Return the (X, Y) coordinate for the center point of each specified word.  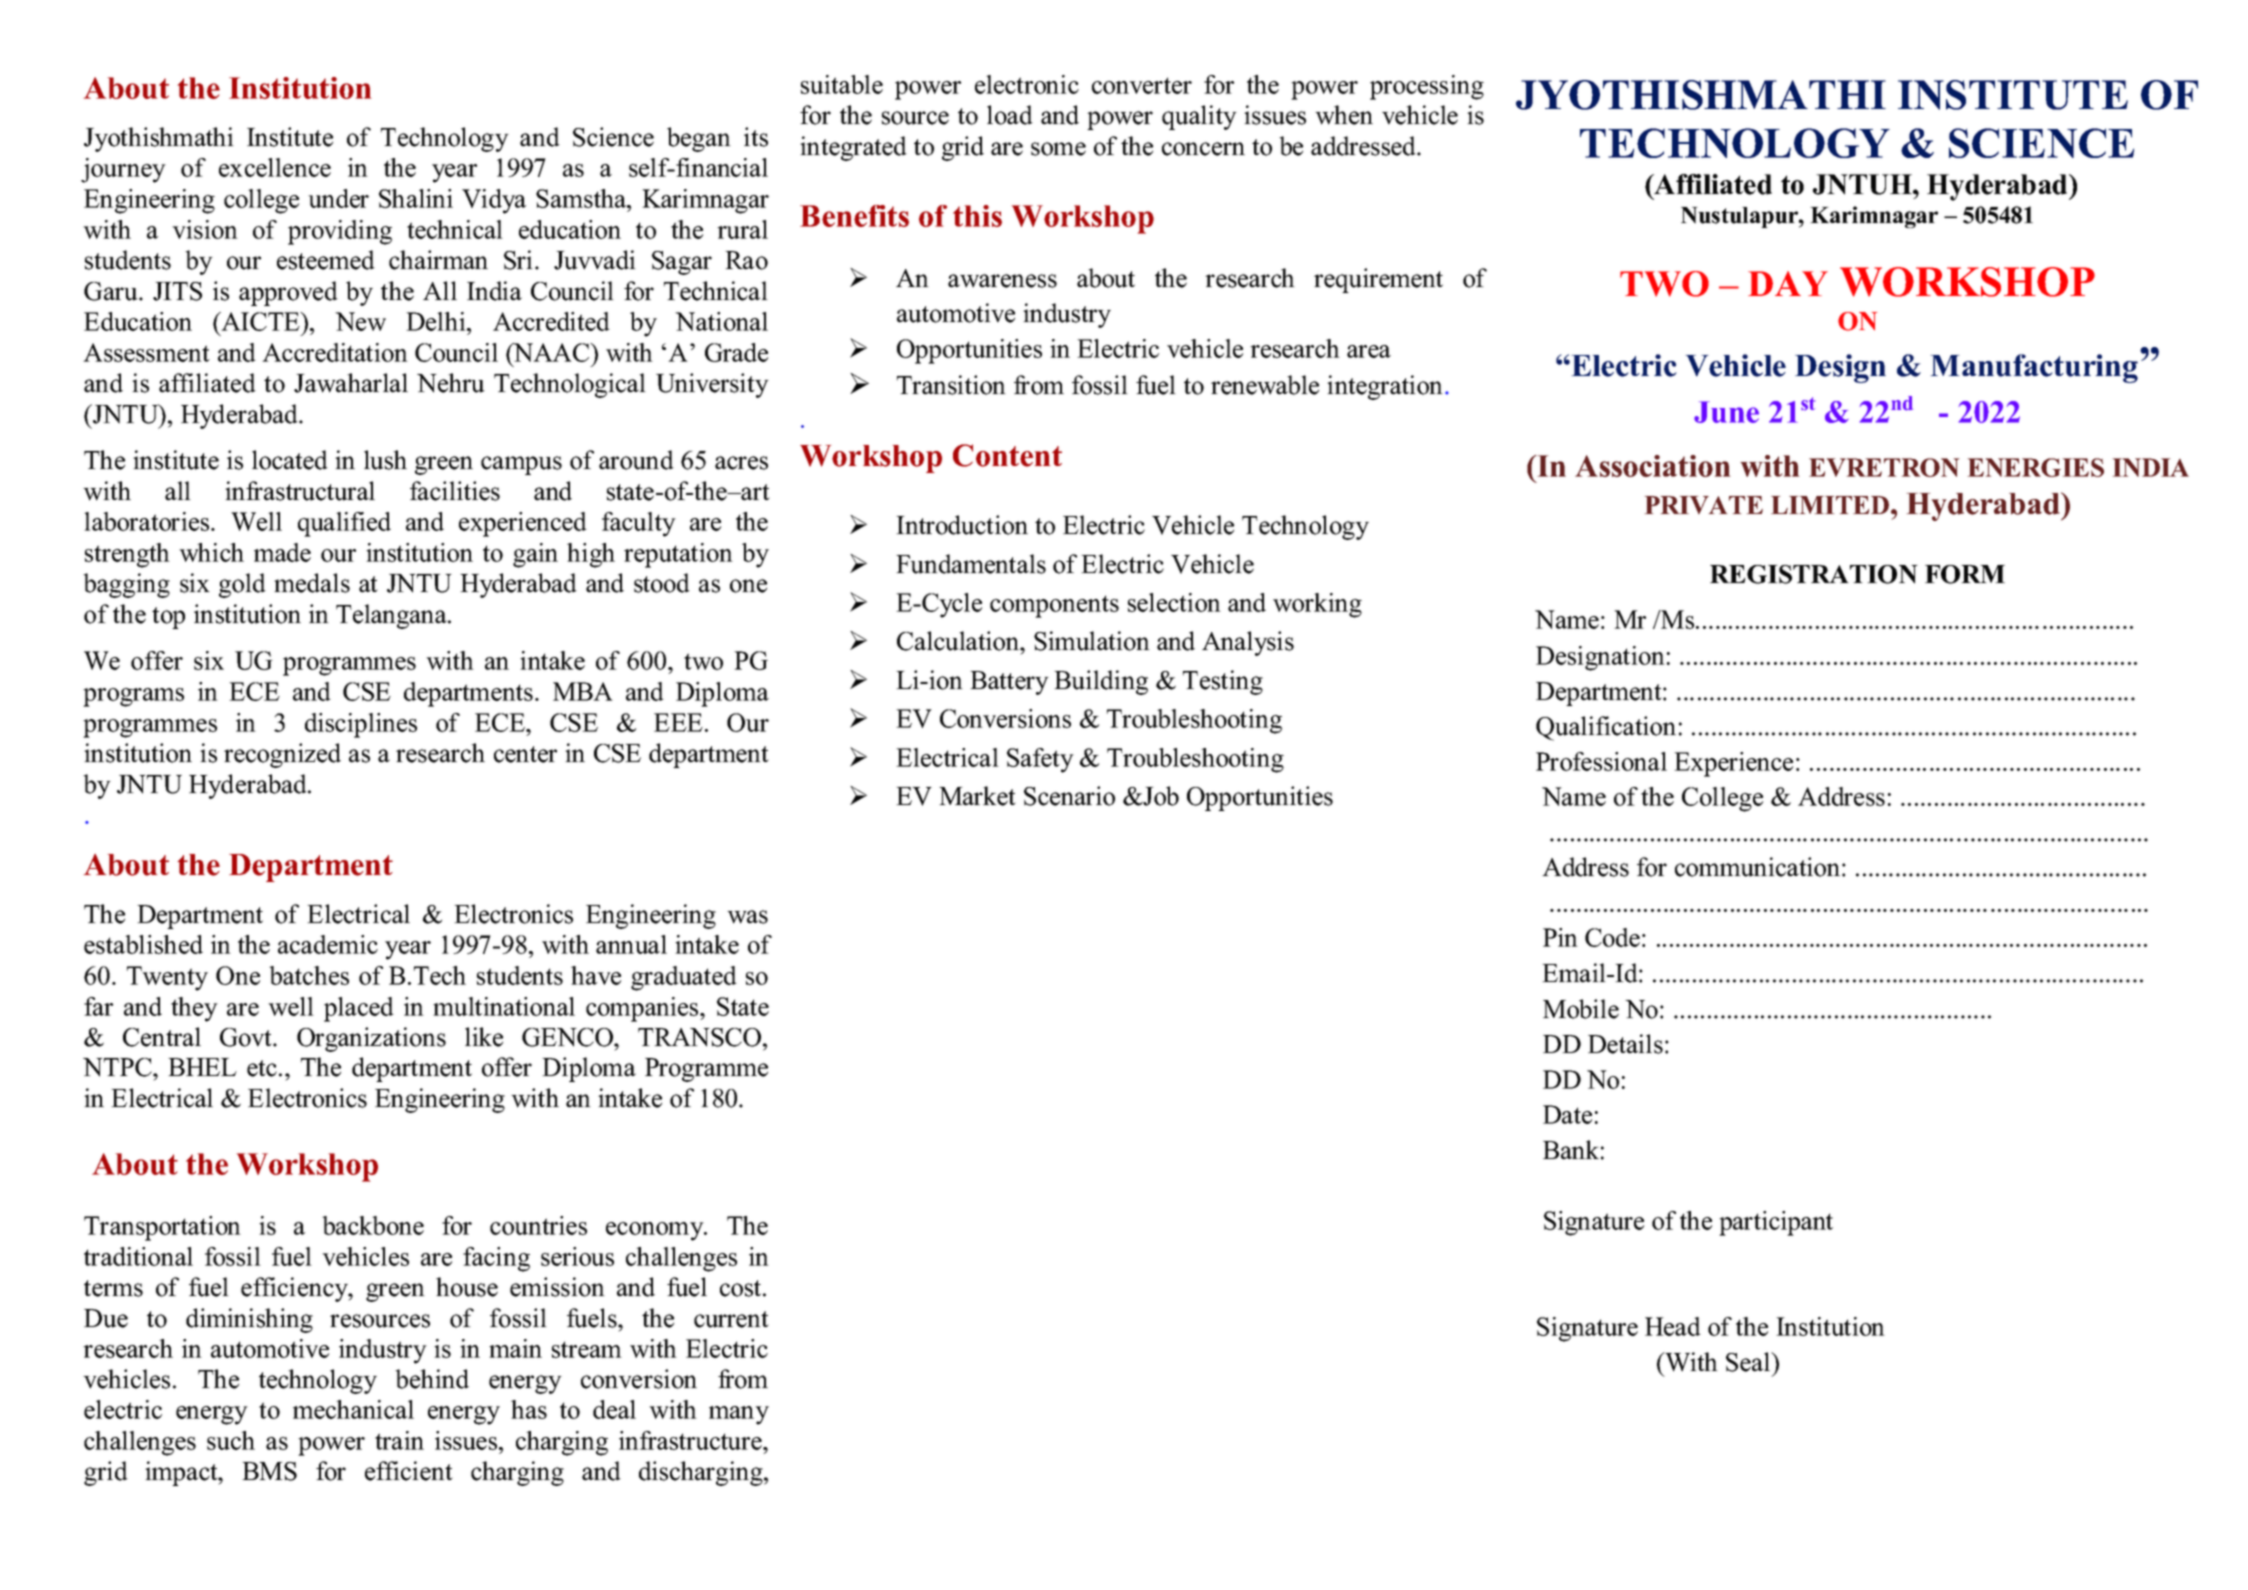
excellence (275, 167)
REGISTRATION (1814, 574)
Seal (1749, 1362)
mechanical (353, 1409)
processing (1427, 87)
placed (359, 1009)
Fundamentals (971, 564)
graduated (684, 978)
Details (1625, 1044)
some (1058, 149)
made (282, 552)
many (739, 1415)
